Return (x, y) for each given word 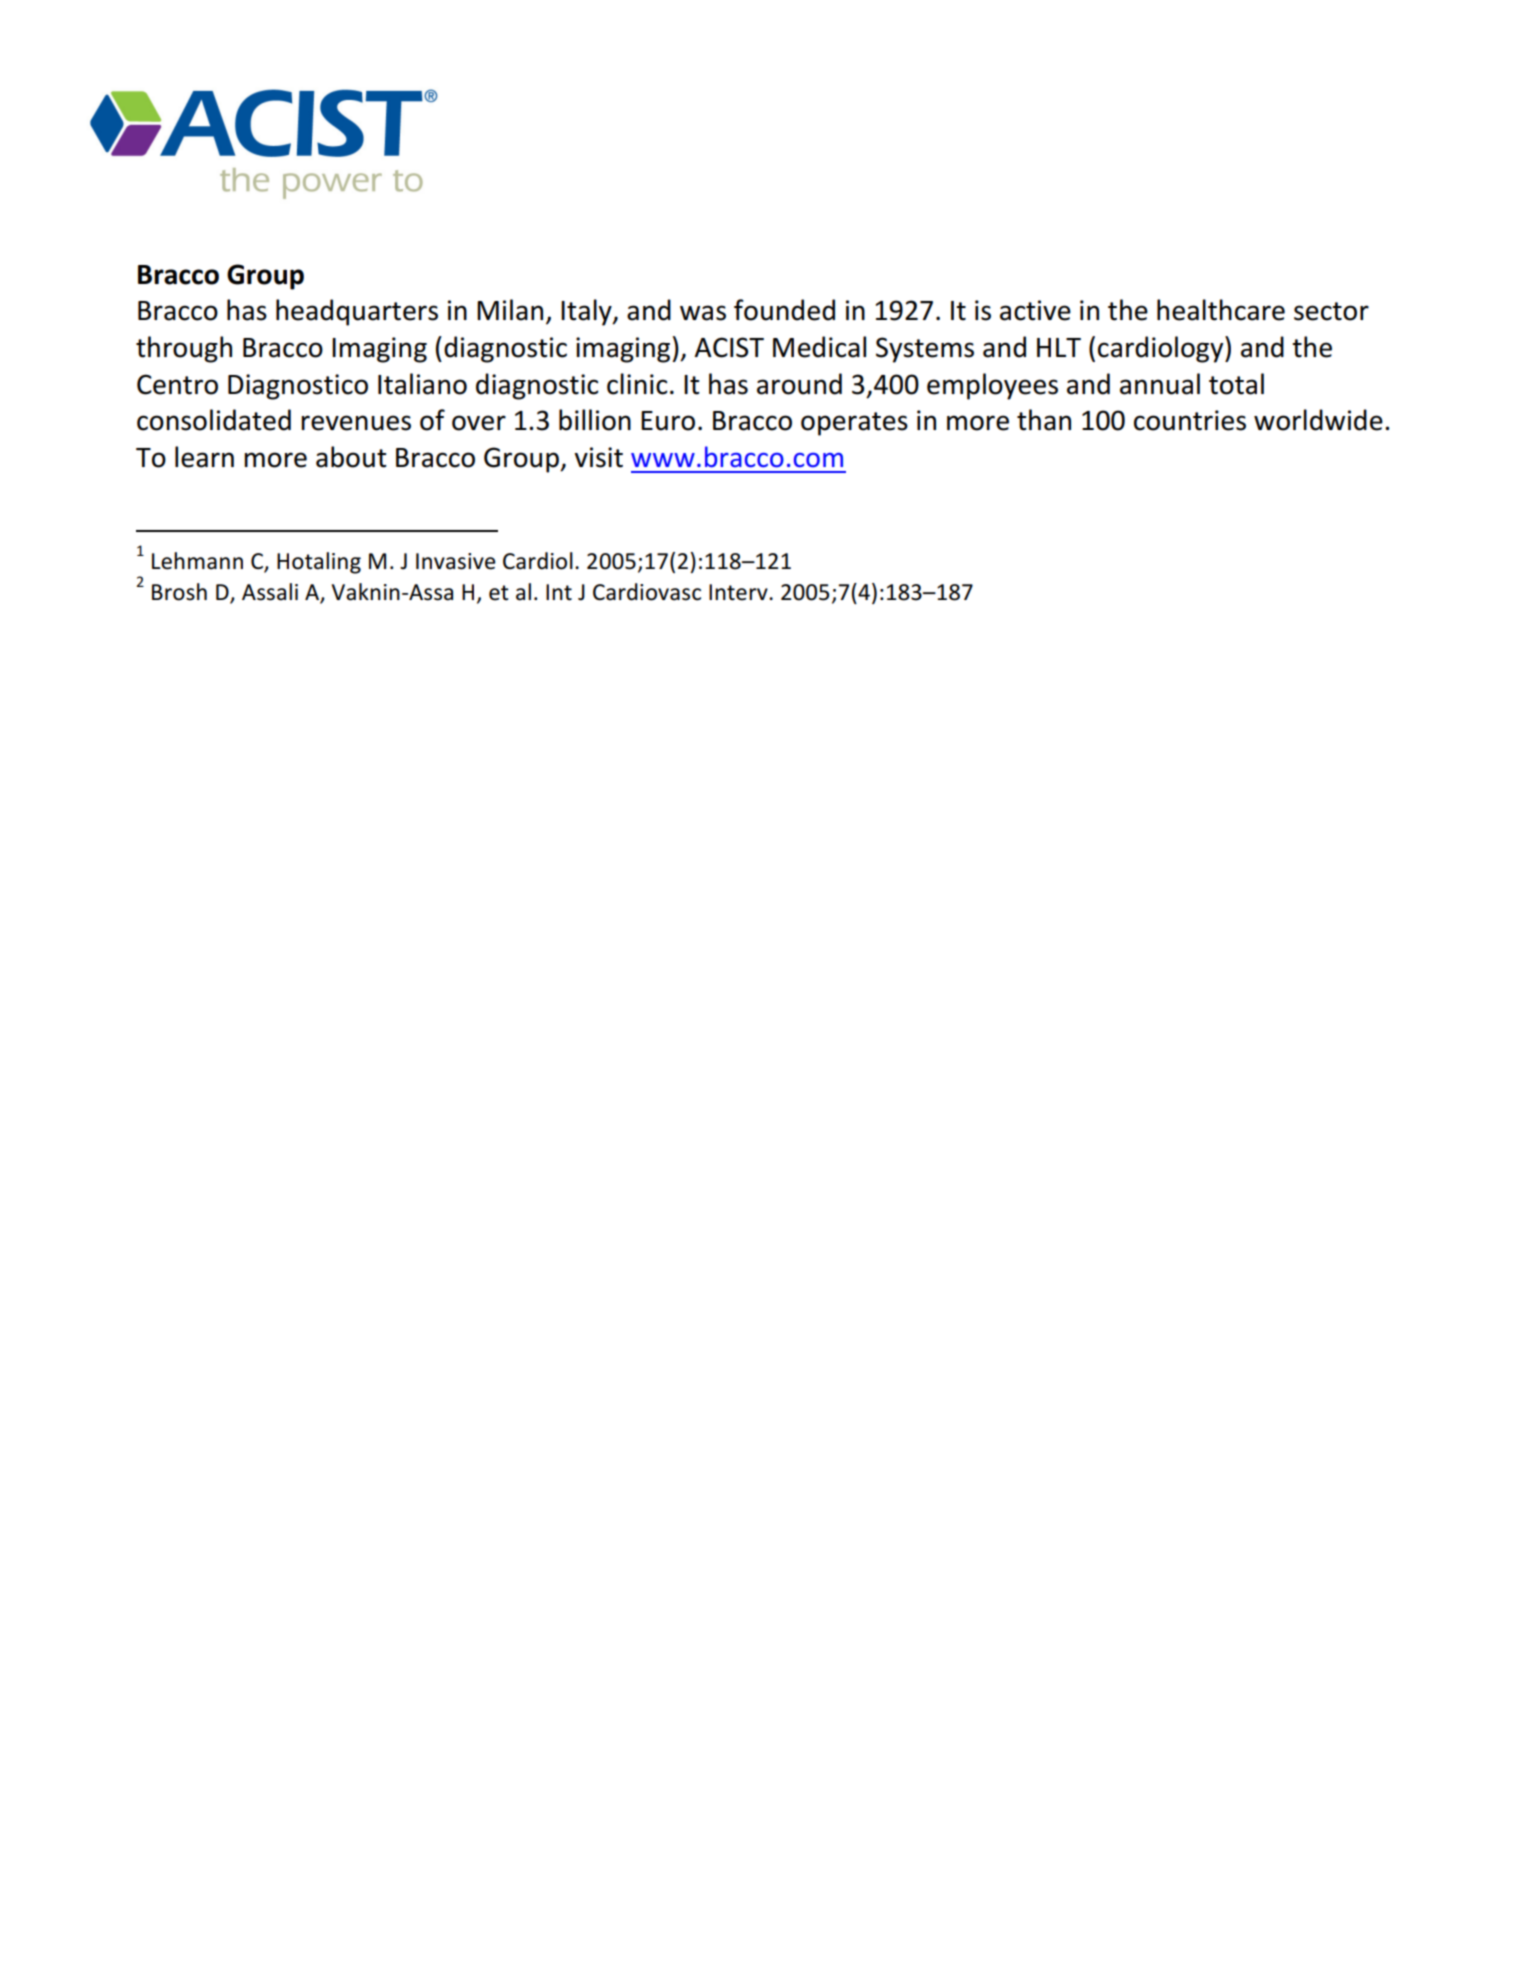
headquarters (357, 312)
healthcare (1221, 310)
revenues (356, 423)
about (351, 457)
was (703, 313)
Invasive (456, 561)
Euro (668, 421)
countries (1190, 420)
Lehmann (197, 561)
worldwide (1318, 420)
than (1044, 420)
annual (1160, 384)
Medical (819, 347)
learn (204, 457)
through (184, 349)
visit (598, 457)
